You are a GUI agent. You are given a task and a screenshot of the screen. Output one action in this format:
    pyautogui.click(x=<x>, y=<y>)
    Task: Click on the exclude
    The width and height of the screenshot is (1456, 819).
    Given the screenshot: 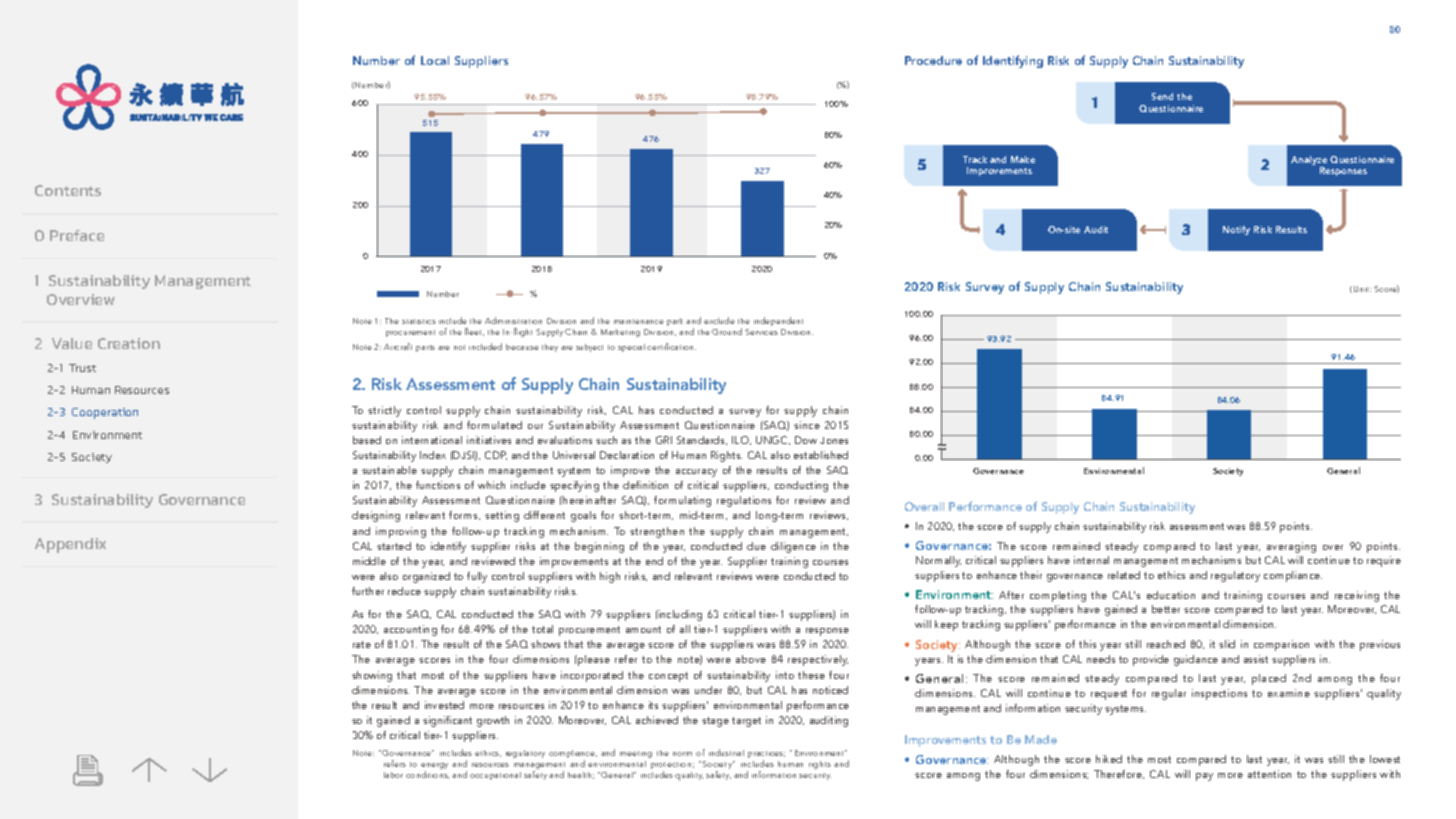 What is the action you would take?
    pyautogui.click(x=719, y=320)
